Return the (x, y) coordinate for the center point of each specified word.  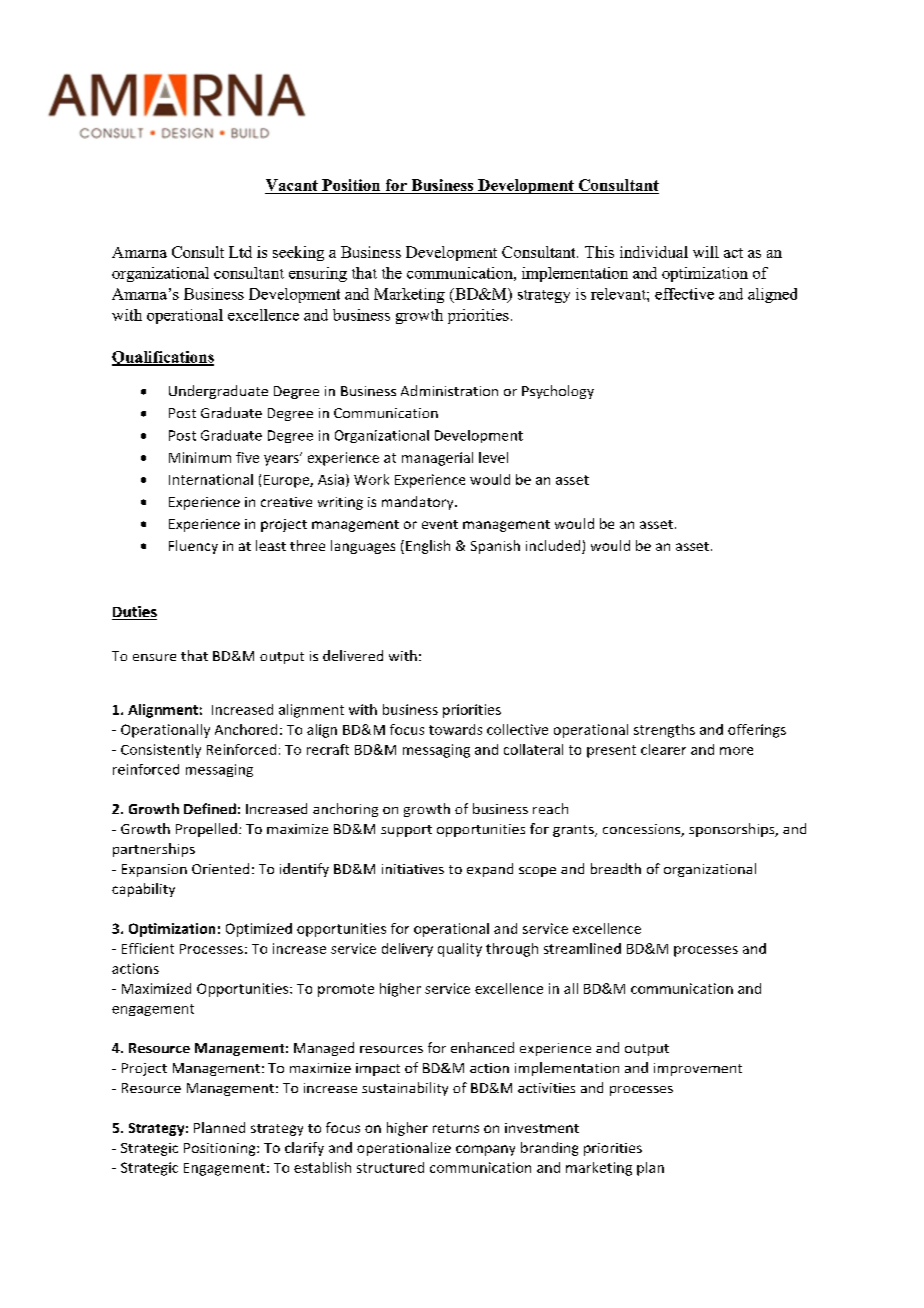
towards (455, 729)
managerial (437, 459)
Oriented (220, 868)
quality (460, 950)
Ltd (240, 252)
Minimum (200, 457)
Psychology (558, 392)
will (706, 252)
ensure (154, 657)
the (392, 273)
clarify (304, 1149)
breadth (616, 868)
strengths (664, 731)
